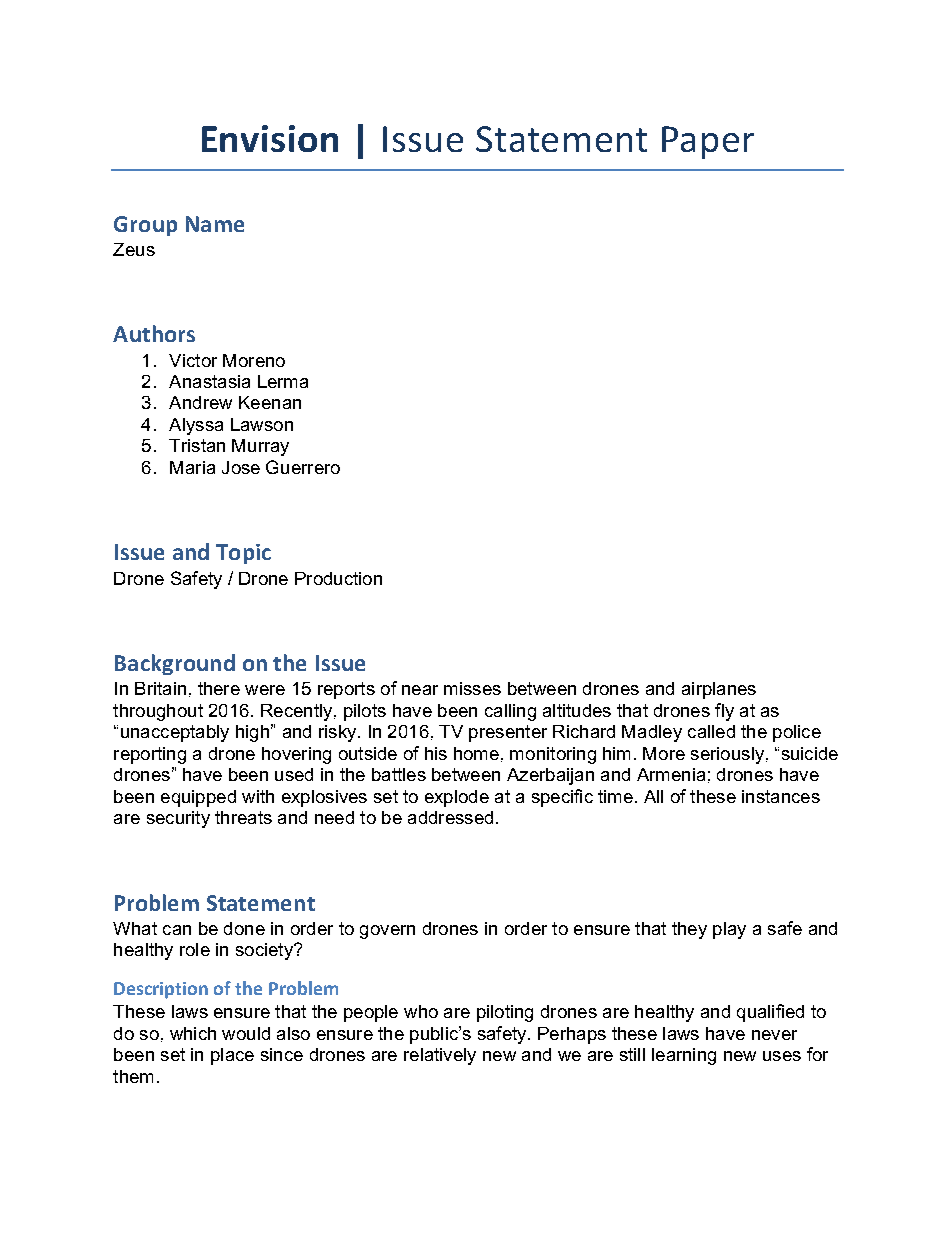 The height and width of the screenshot is (1233, 952). I want to click on place, so click(232, 1056).
